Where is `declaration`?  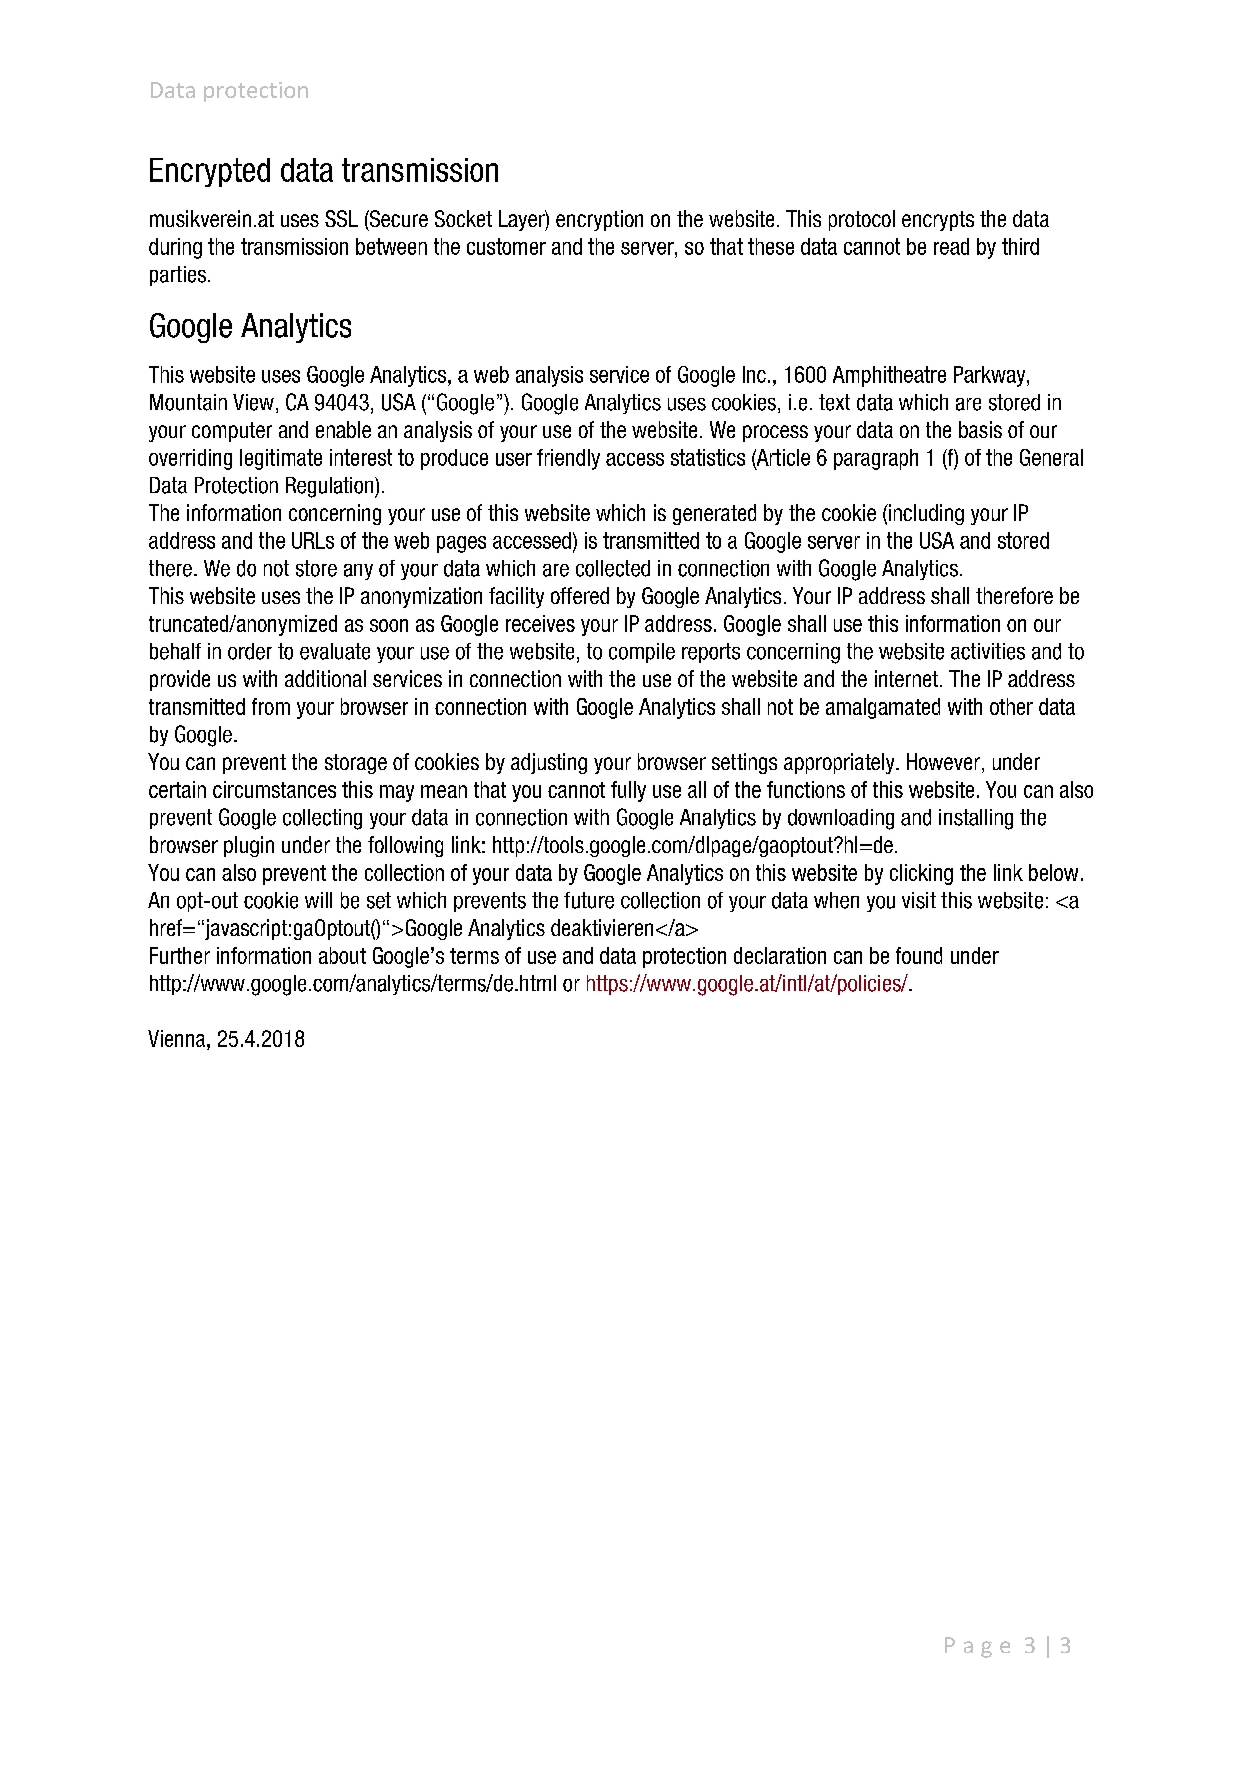
declaration is located at coordinates (780, 955).
